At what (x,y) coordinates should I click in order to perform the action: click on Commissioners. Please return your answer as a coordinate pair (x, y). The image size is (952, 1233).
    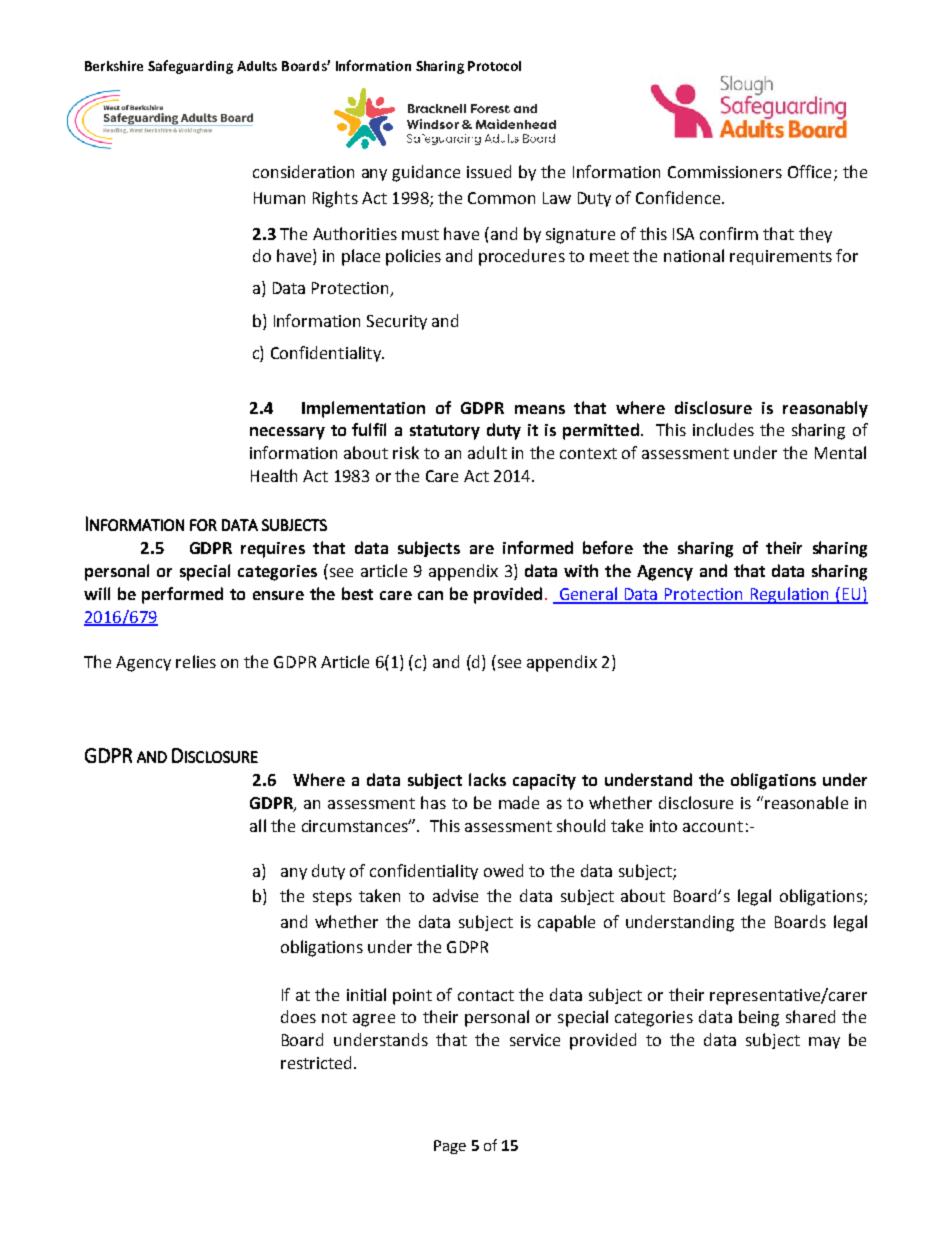
    Looking at the image, I should click on (725, 172).
